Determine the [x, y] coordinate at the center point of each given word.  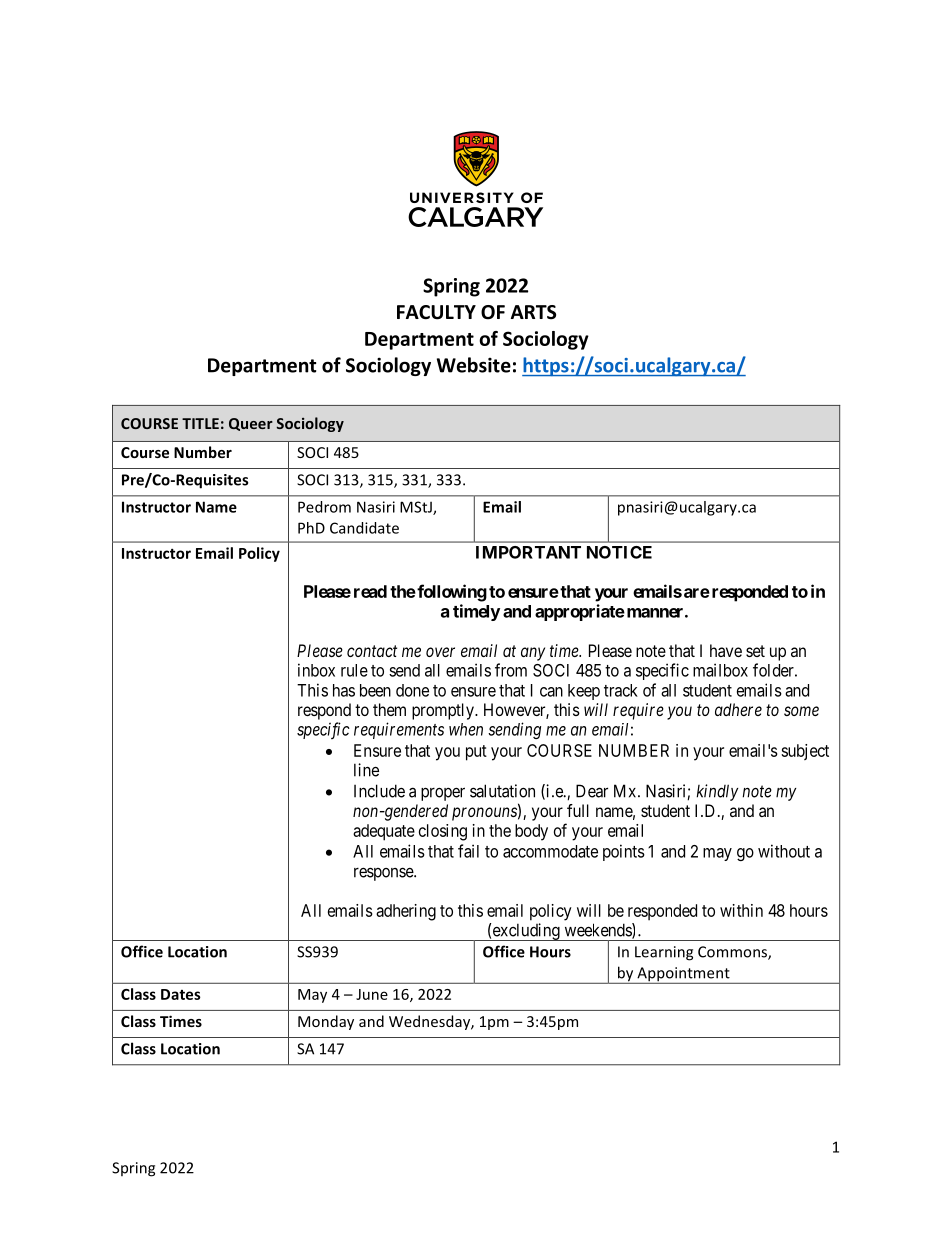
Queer [251, 424]
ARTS [533, 312]
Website [474, 365]
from [511, 670]
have [726, 650]
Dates [181, 994]
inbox [316, 670]
